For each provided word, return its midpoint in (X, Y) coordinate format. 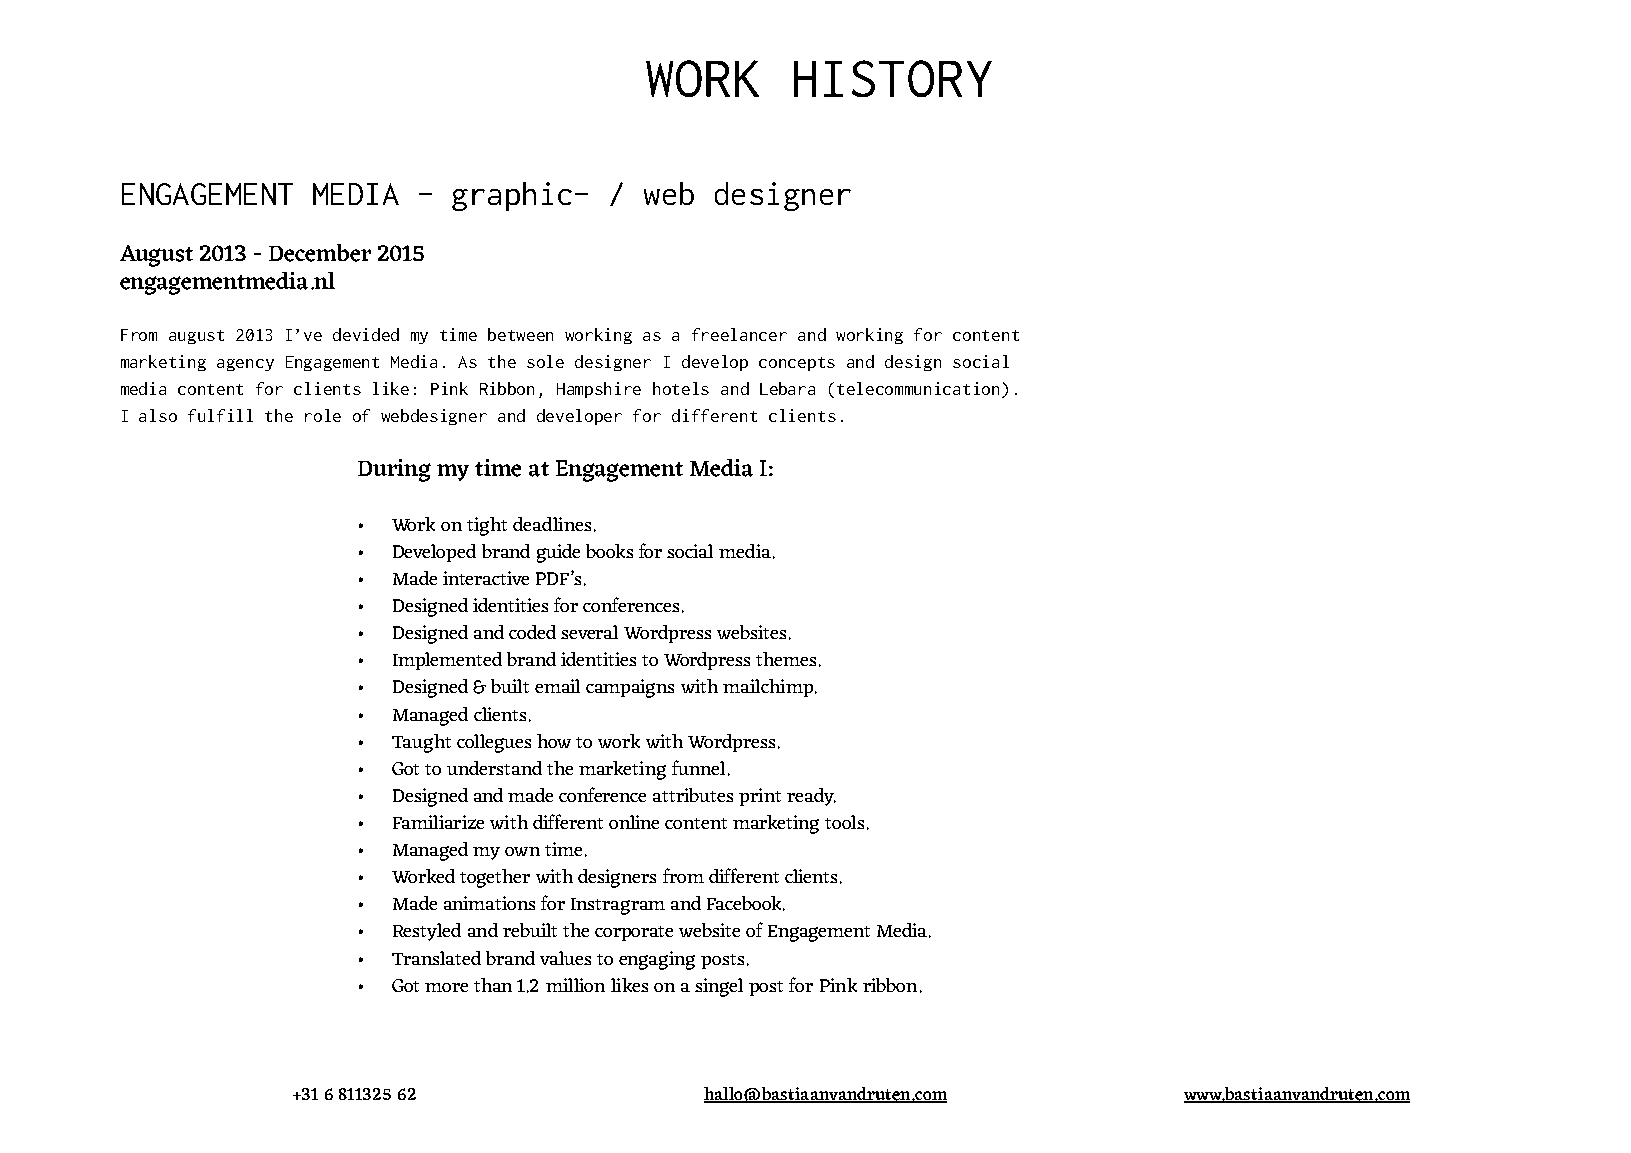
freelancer (739, 334)
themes (786, 659)
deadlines (552, 524)
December (320, 253)
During (394, 470)
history (893, 78)
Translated (436, 958)
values (565, 958)
